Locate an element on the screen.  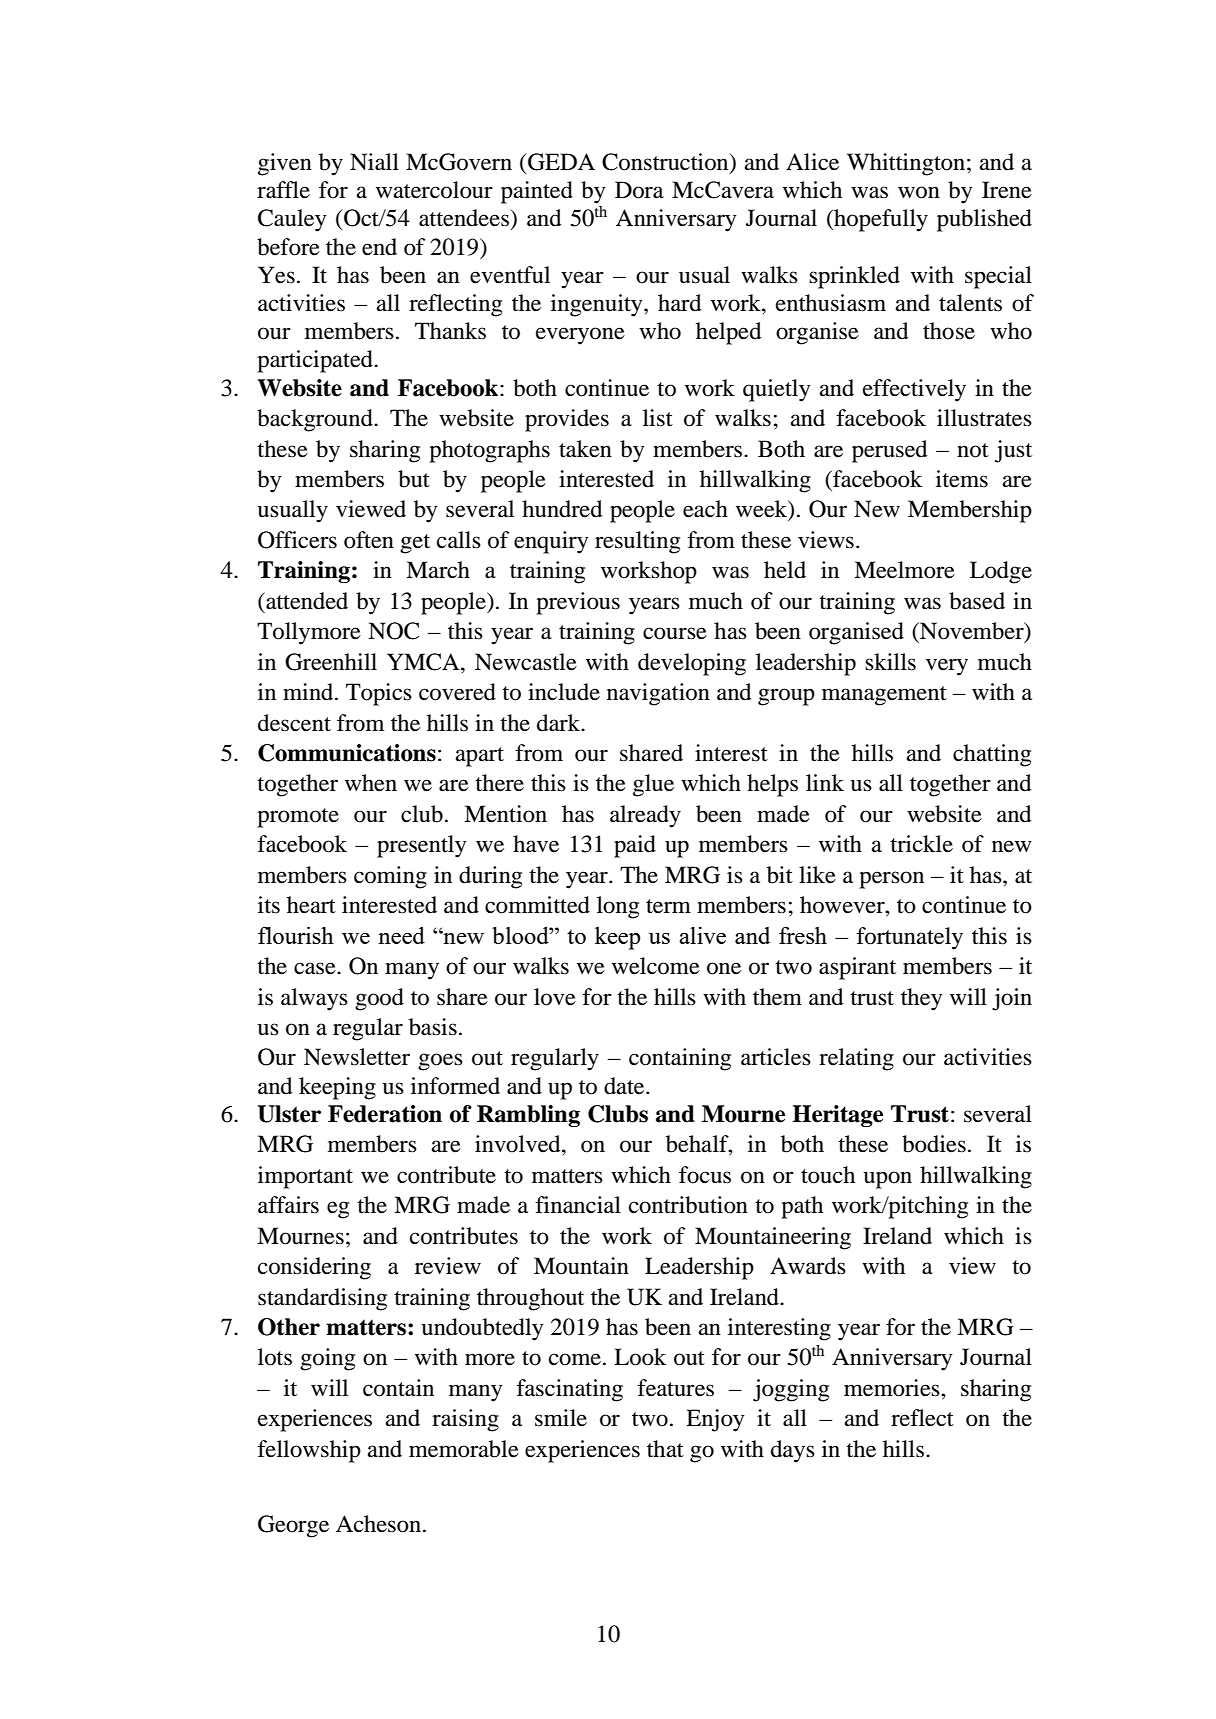
bodies is located at coordinates (934, 1144).
